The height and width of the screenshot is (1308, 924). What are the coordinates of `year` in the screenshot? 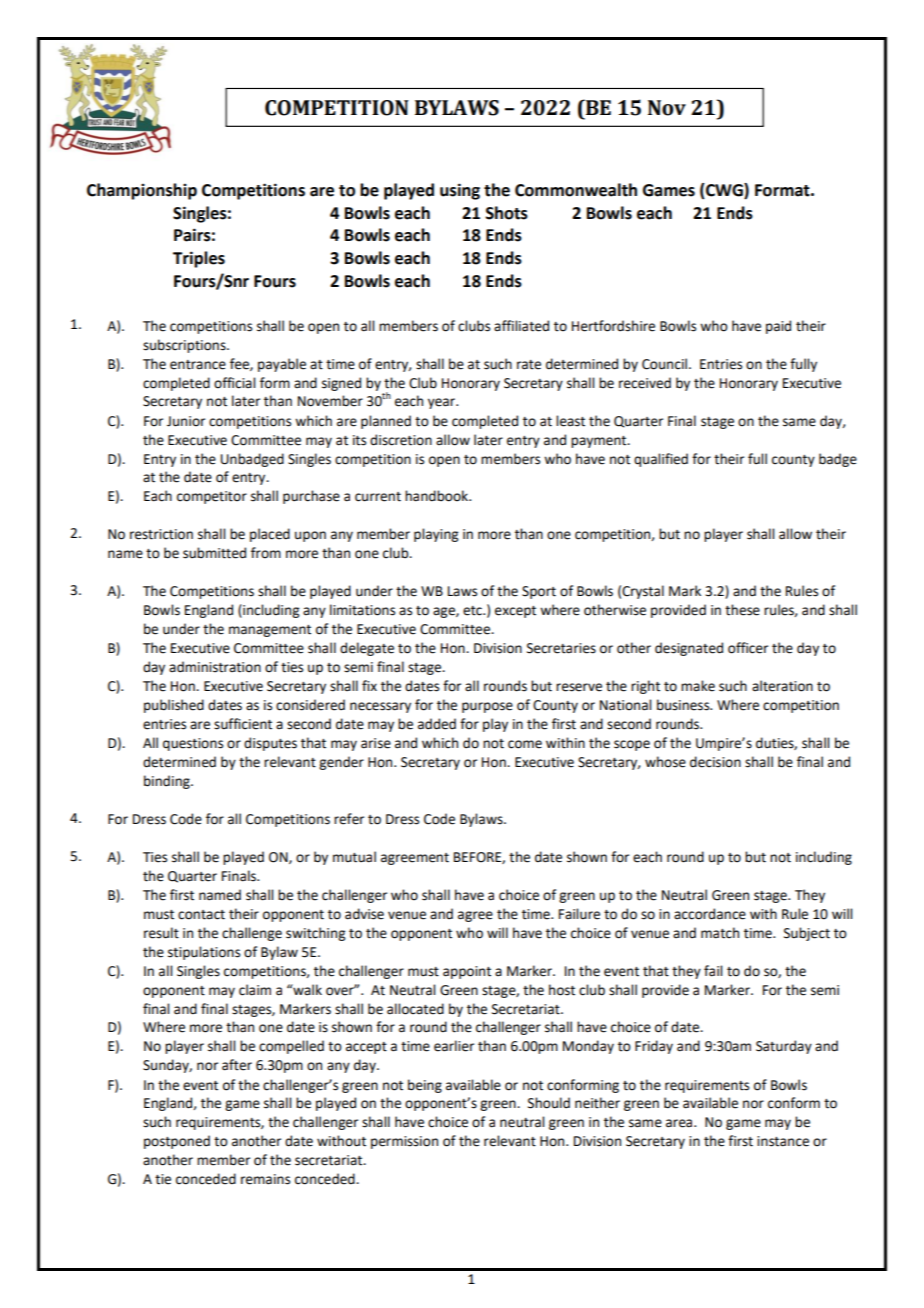 It's located at (443, 403).
